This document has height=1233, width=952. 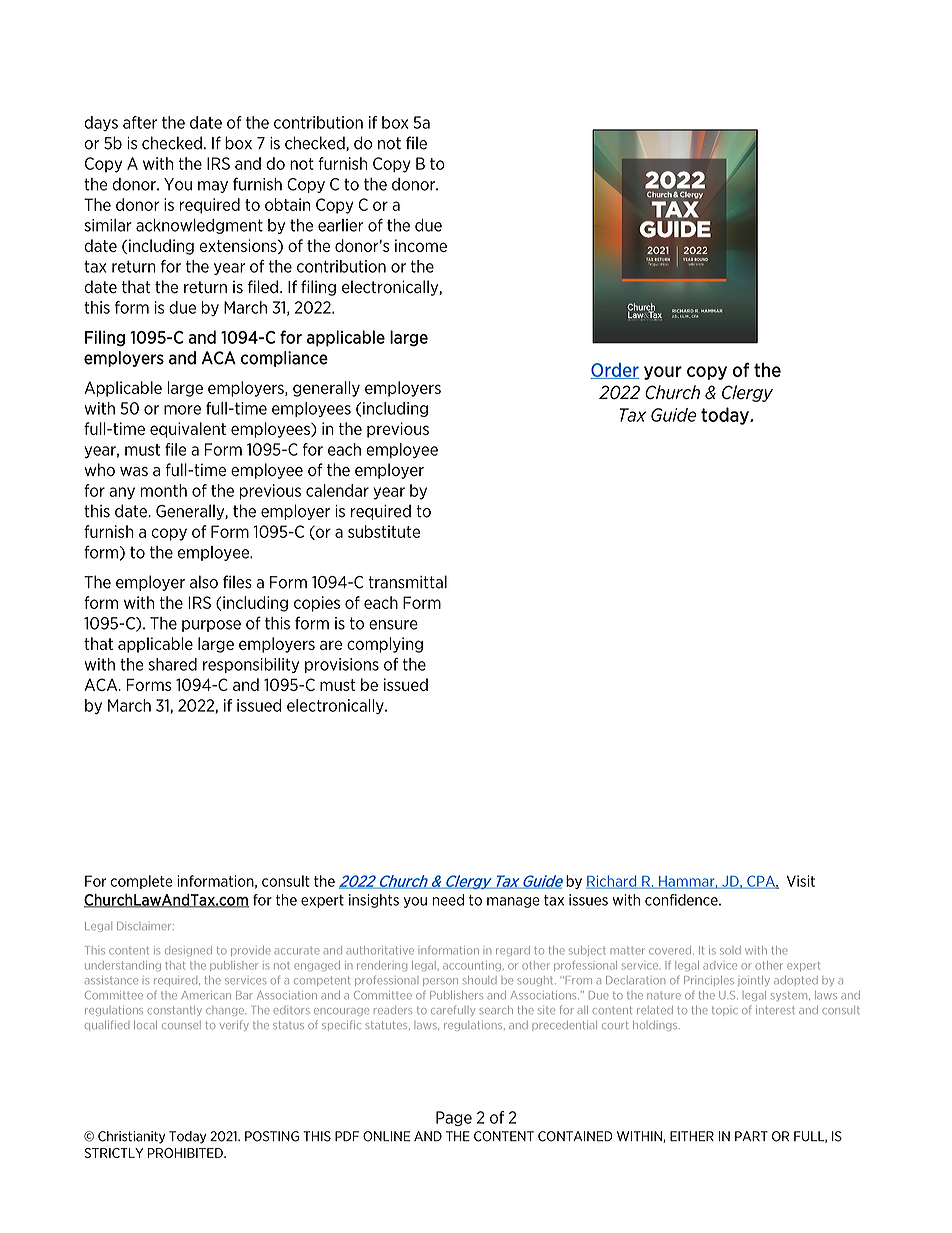 What do you see at coordinates (682, 900) in the document?
I see `confidence` at bounding box center [682, 900].
